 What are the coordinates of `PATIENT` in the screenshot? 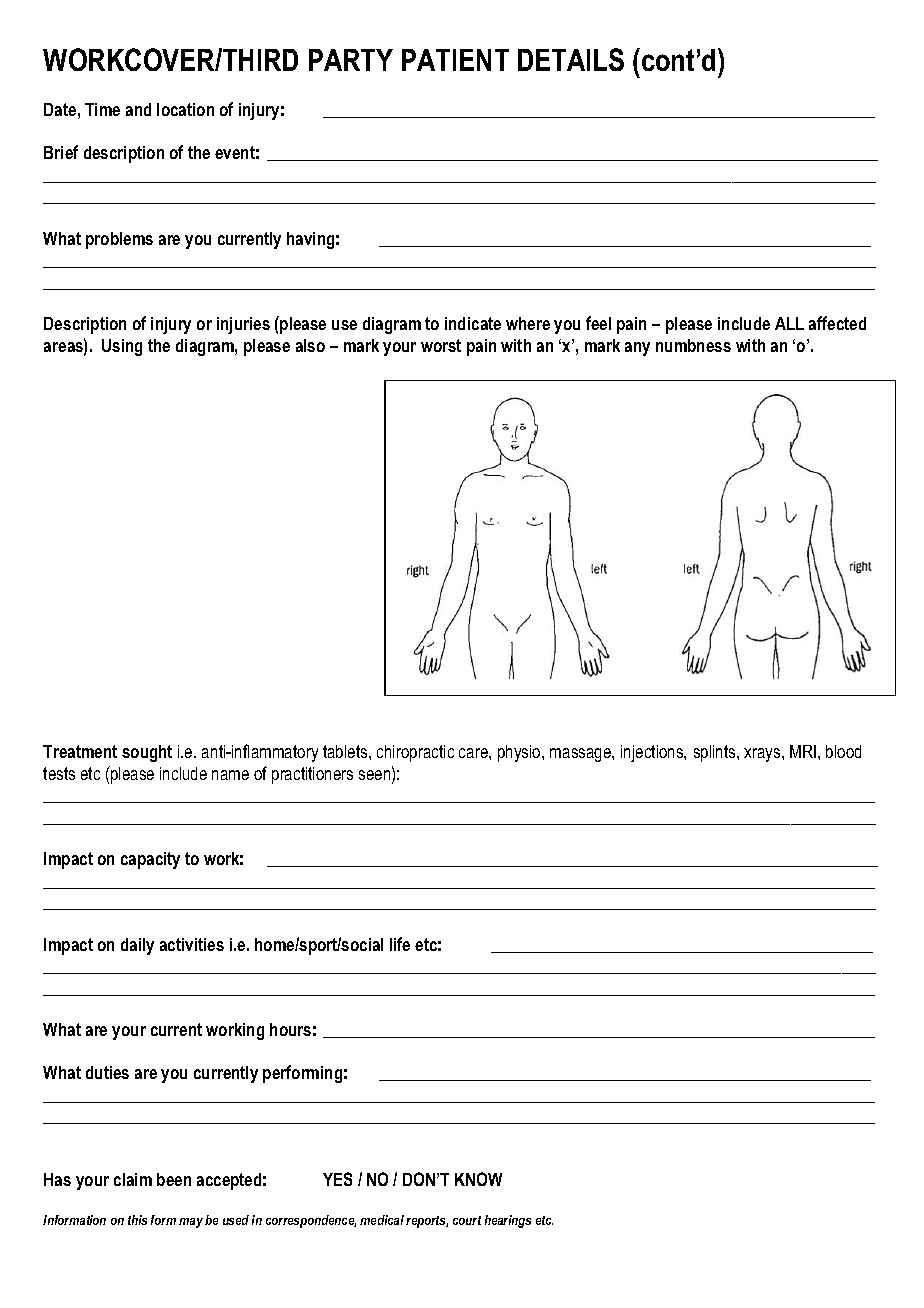 It's located at (455, 60).
